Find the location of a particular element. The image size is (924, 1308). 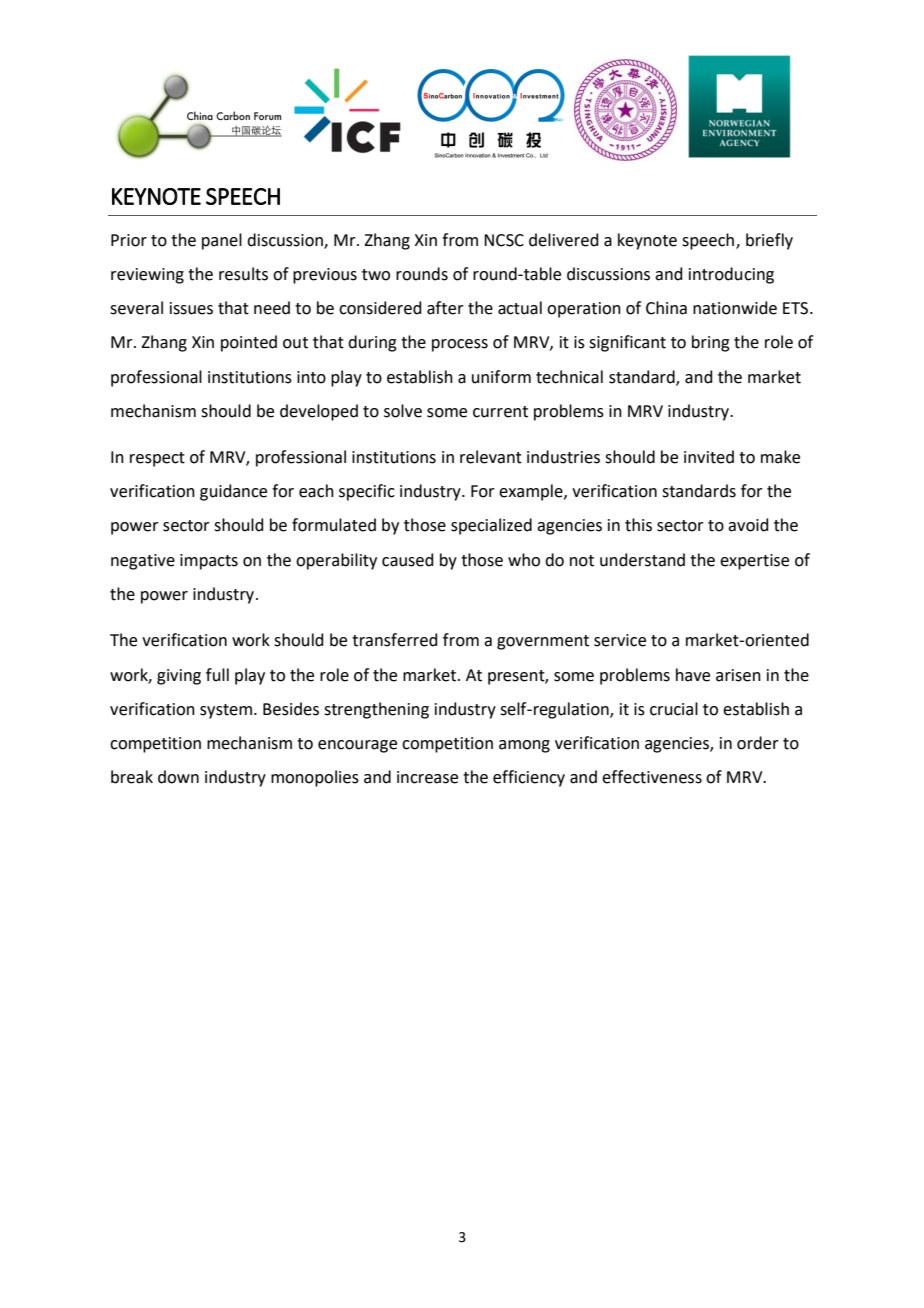

introducing is located at coordinates (731, 275).
